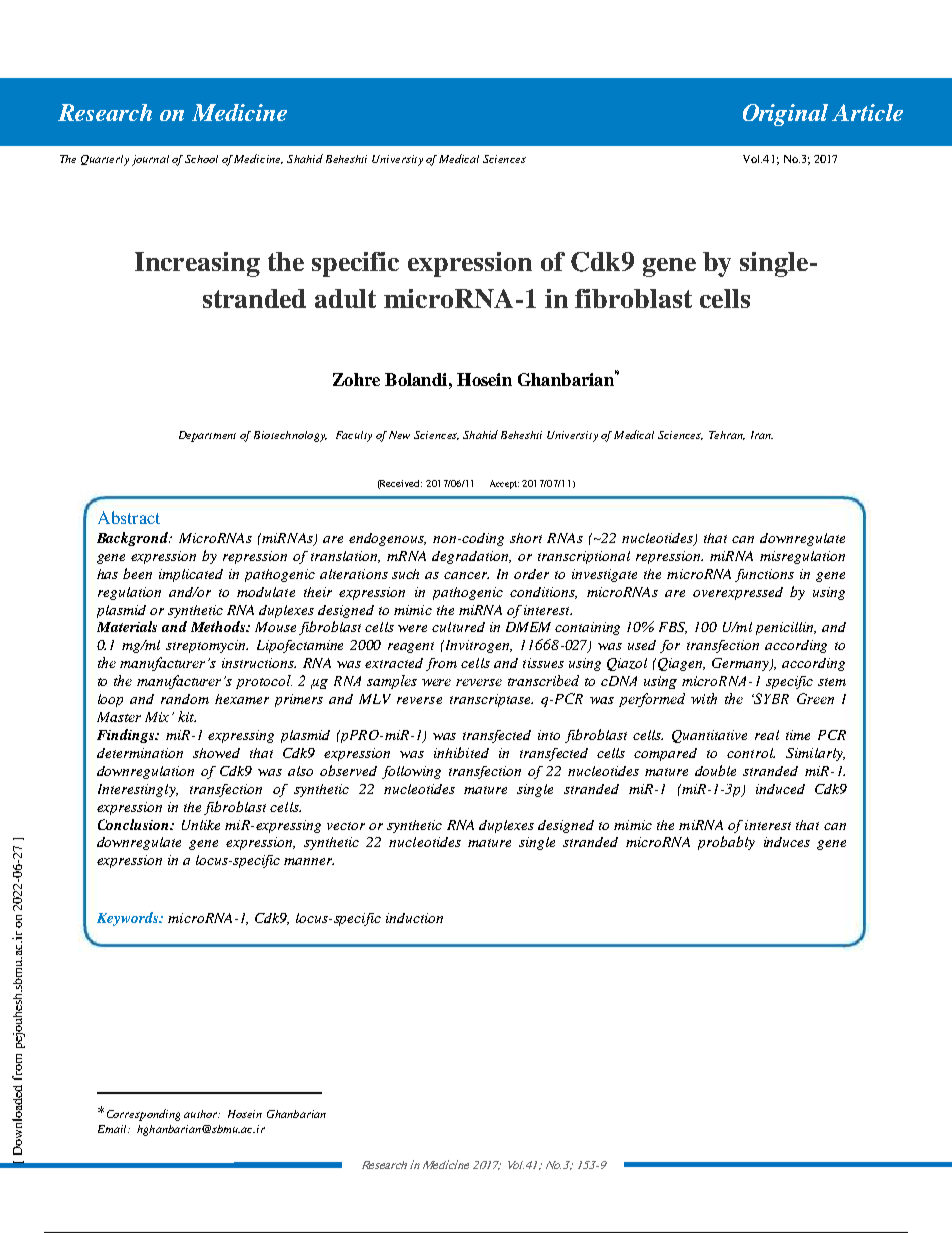 Image resolution: width=952 pixels, height=1233 pixels. I want to click on Article, so click(867, 112).
